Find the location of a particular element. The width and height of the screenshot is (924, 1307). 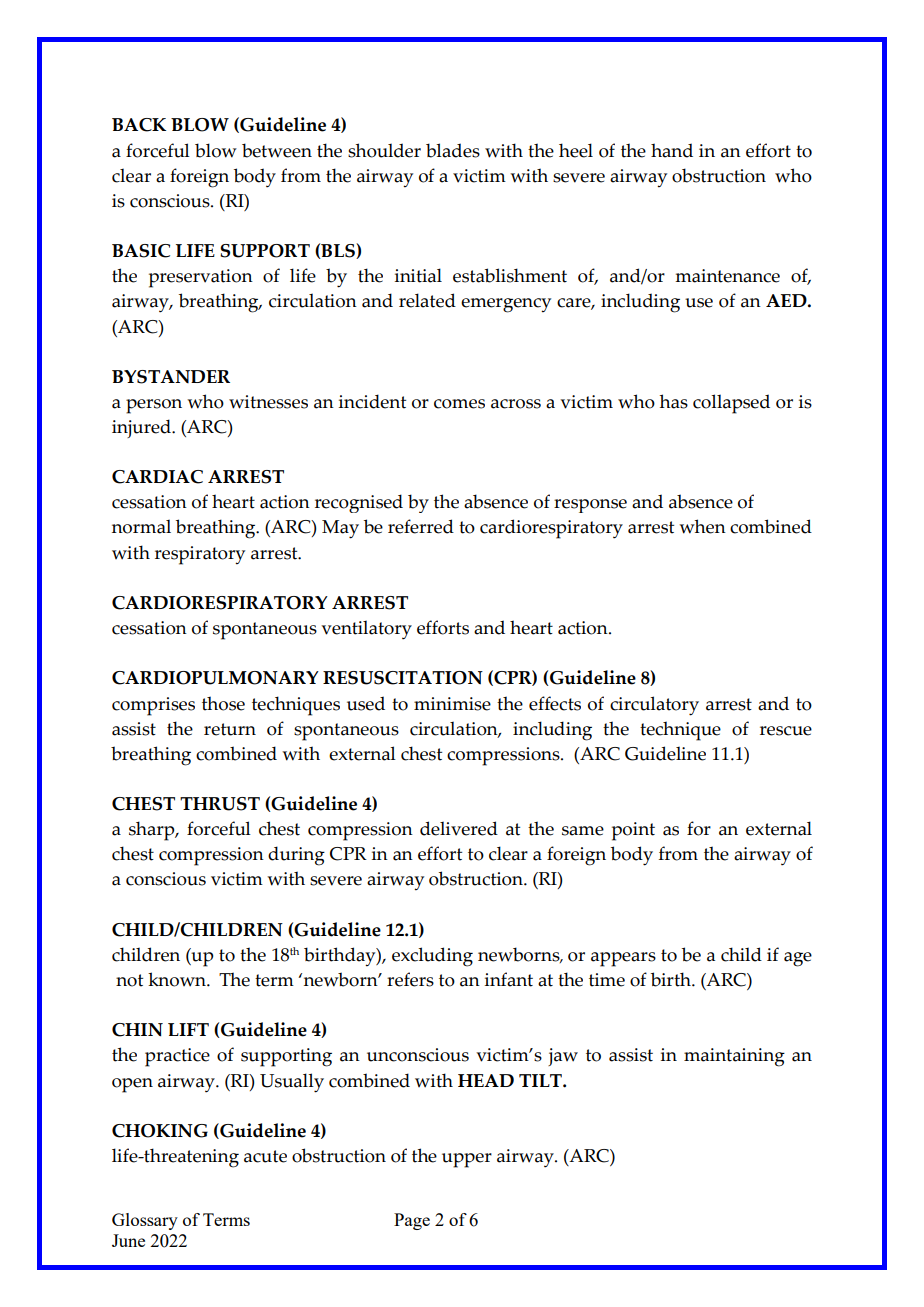

Glossary is located at coordinates (145, 1221).
